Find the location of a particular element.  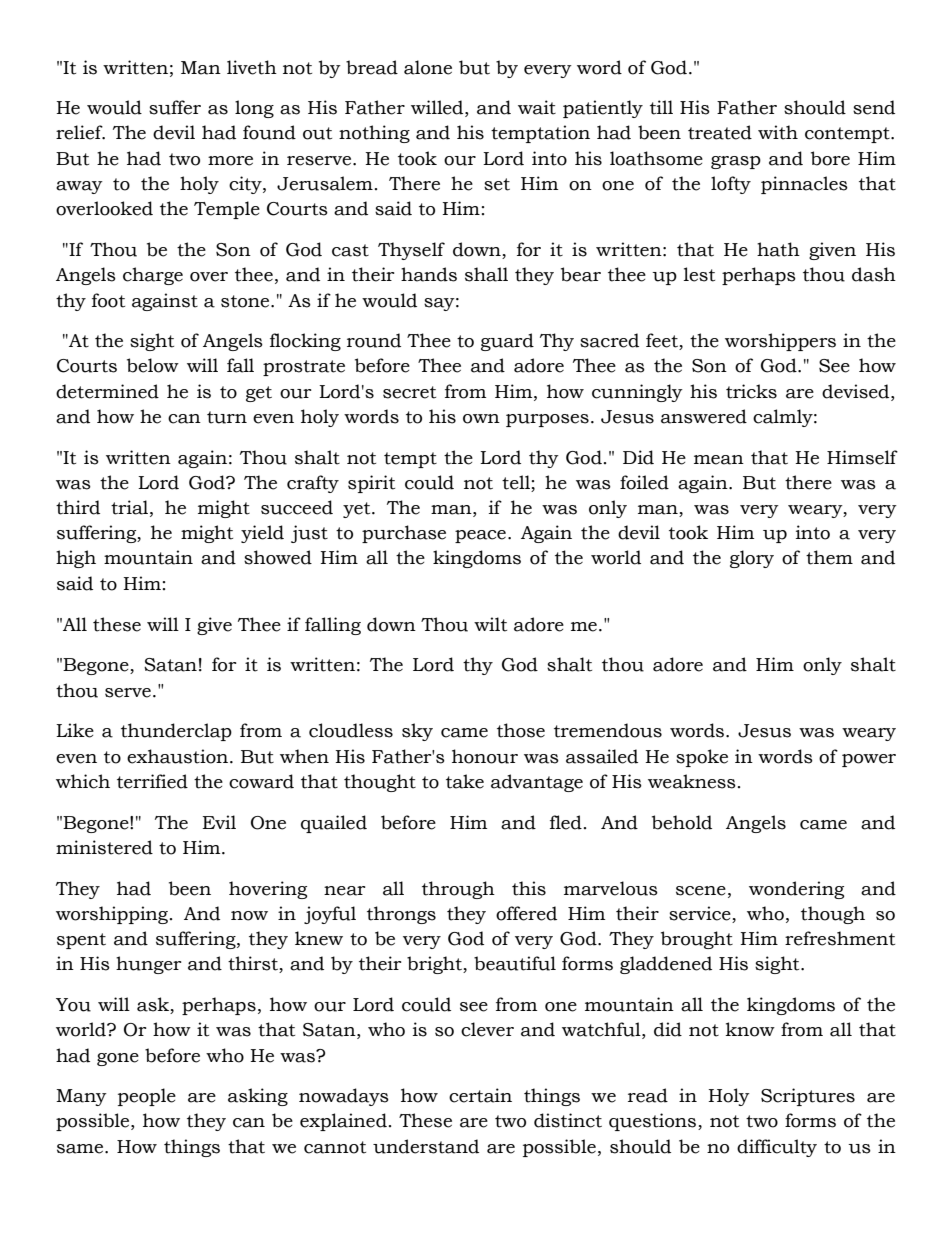

long is located at coordinates (254, 109).
